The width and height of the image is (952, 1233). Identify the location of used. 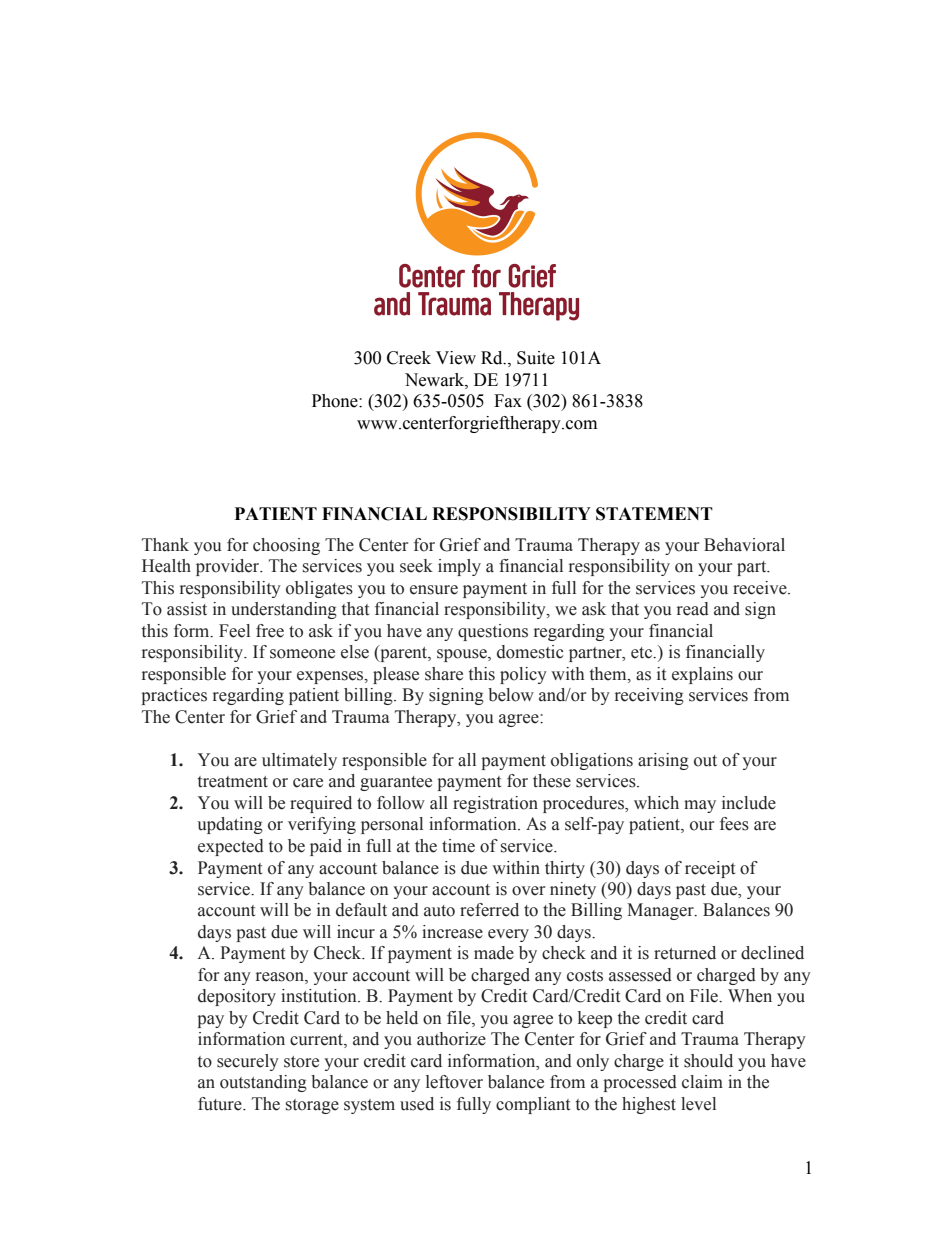
(417, 1104).
